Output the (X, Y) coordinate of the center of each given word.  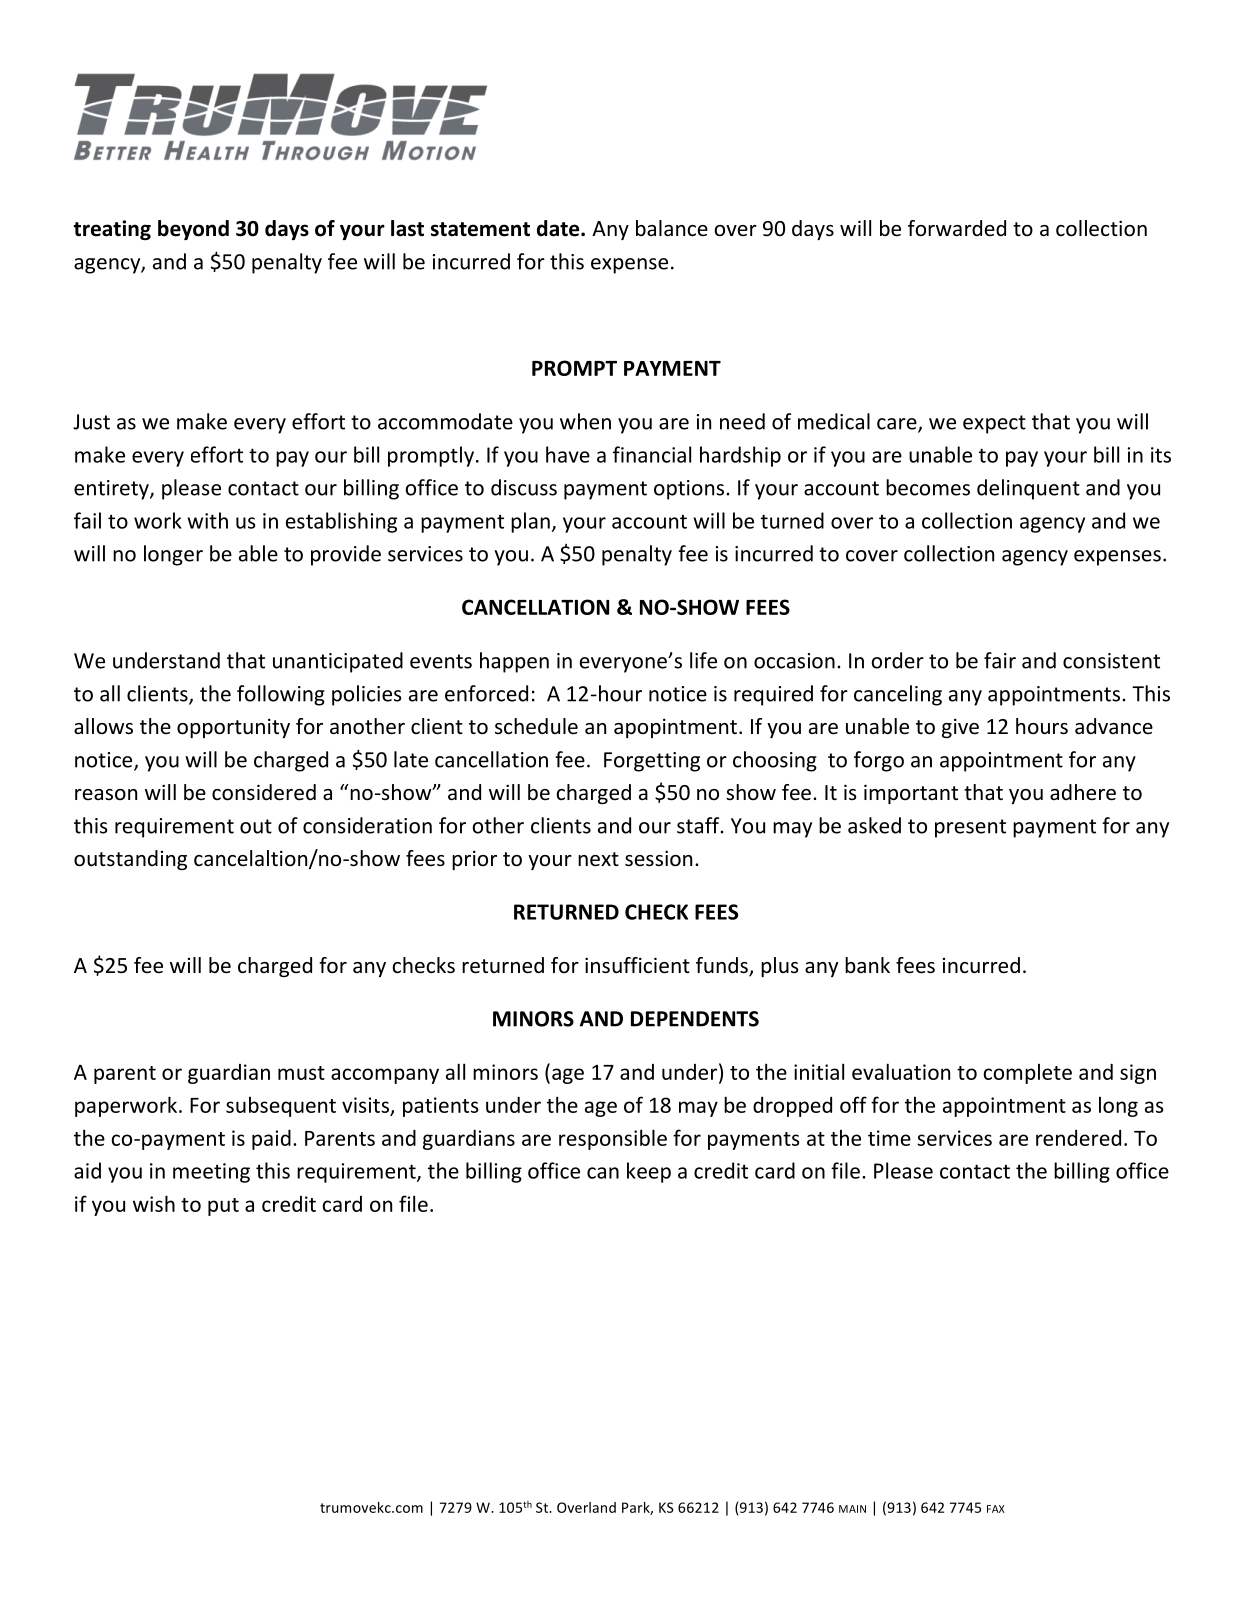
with (207, 520)
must (301, 1073)
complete (1027, 1074)
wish (154, 1203)
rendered (1078, 1138)
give (960, 728)
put (223, 1207)
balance (672, 228)
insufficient (637, 965)
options (689, 490)
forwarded (957, 228)
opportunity (233, 728)
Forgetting (652, 762)
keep (649, 1172)
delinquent (1028, 489)
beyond (193, 230)
